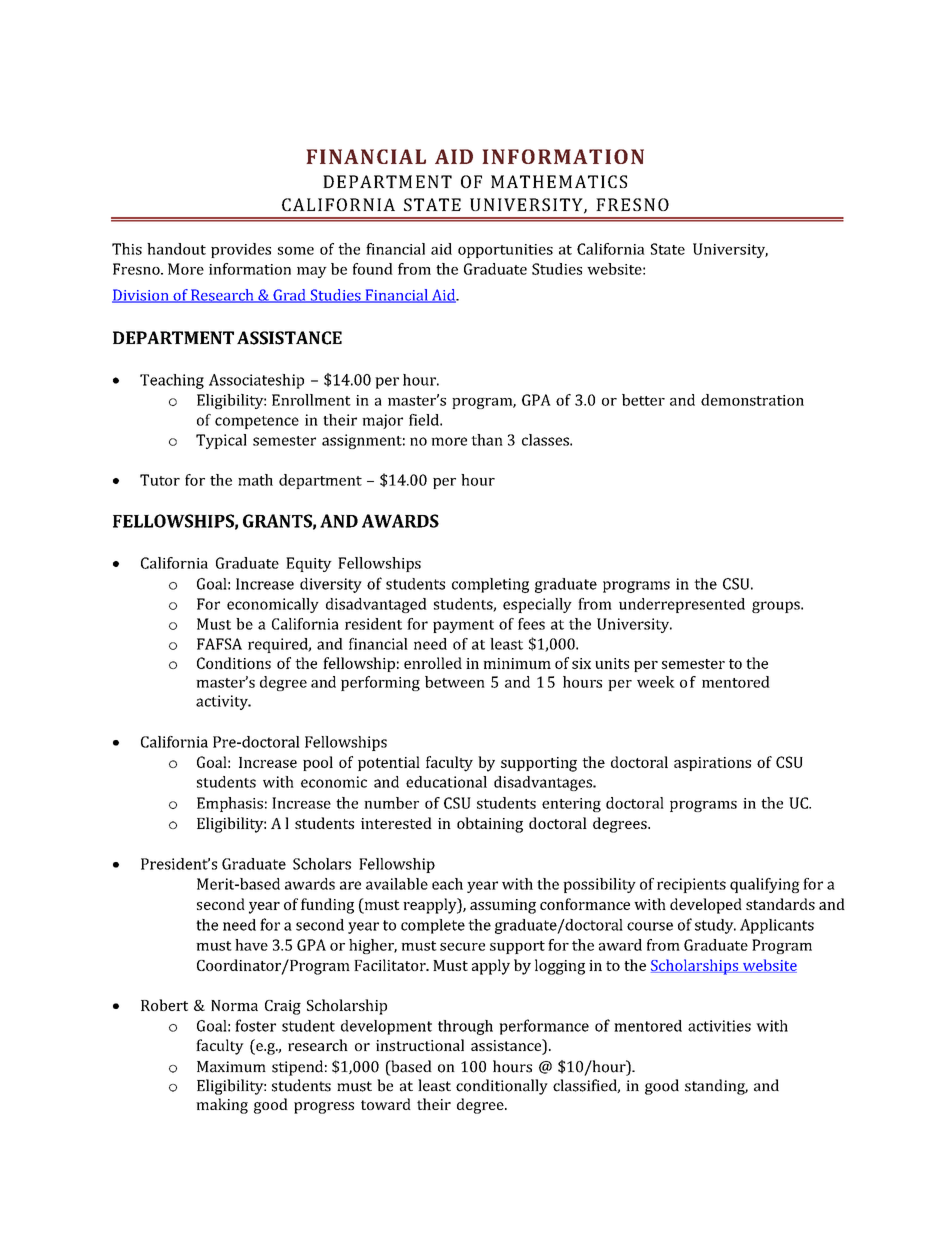 Image resolution: width=952 pixels, height=1233 pixels. What do you see at coordinates (505, 251) in the document?
I see `opportunities` at bounding box center [505, 251].
